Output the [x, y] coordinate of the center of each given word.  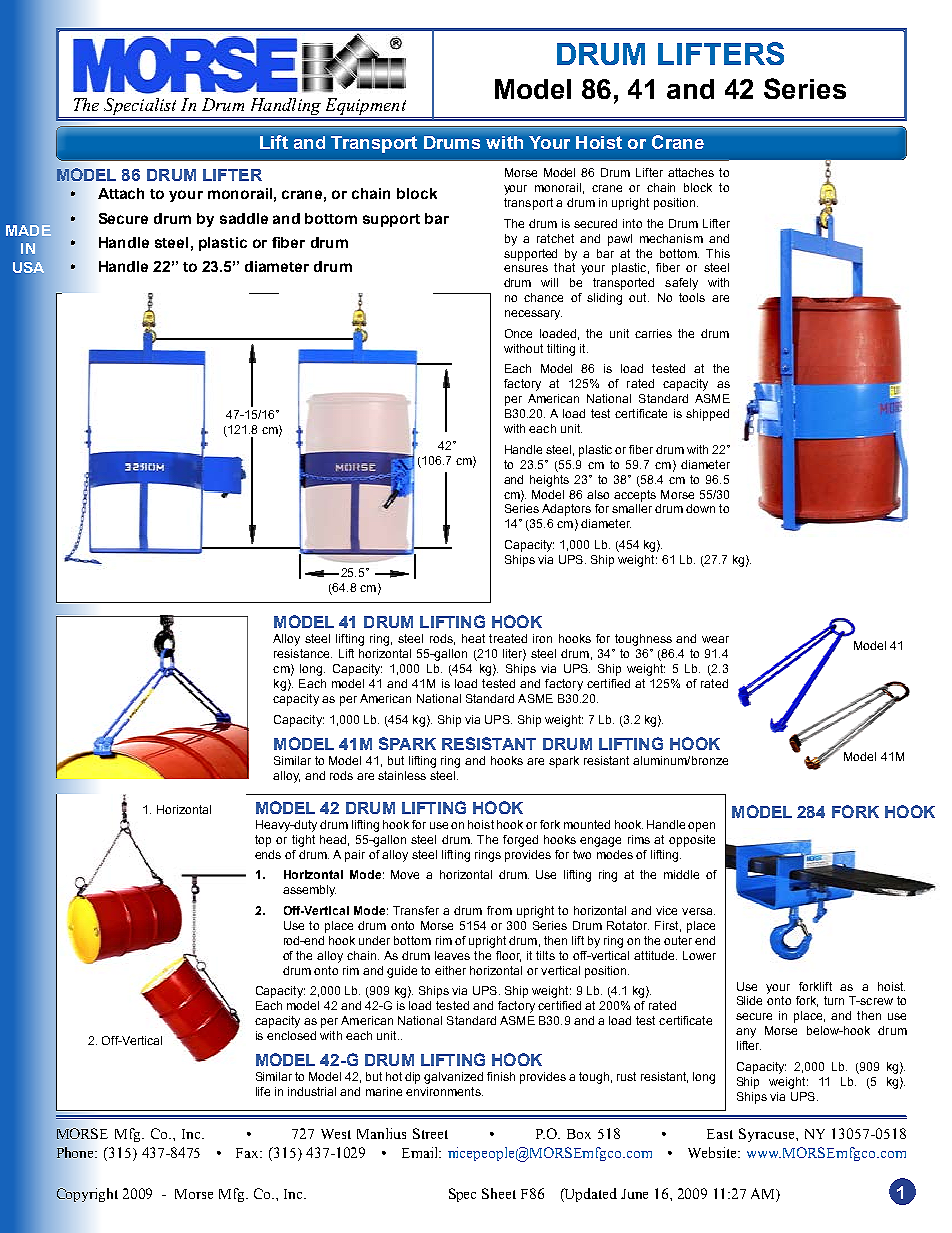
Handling [285, 108]
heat [473, 638]
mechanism [671, 238]
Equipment [366, 106]
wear [715, 639]
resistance [303, 653]
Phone [77, 1152]
